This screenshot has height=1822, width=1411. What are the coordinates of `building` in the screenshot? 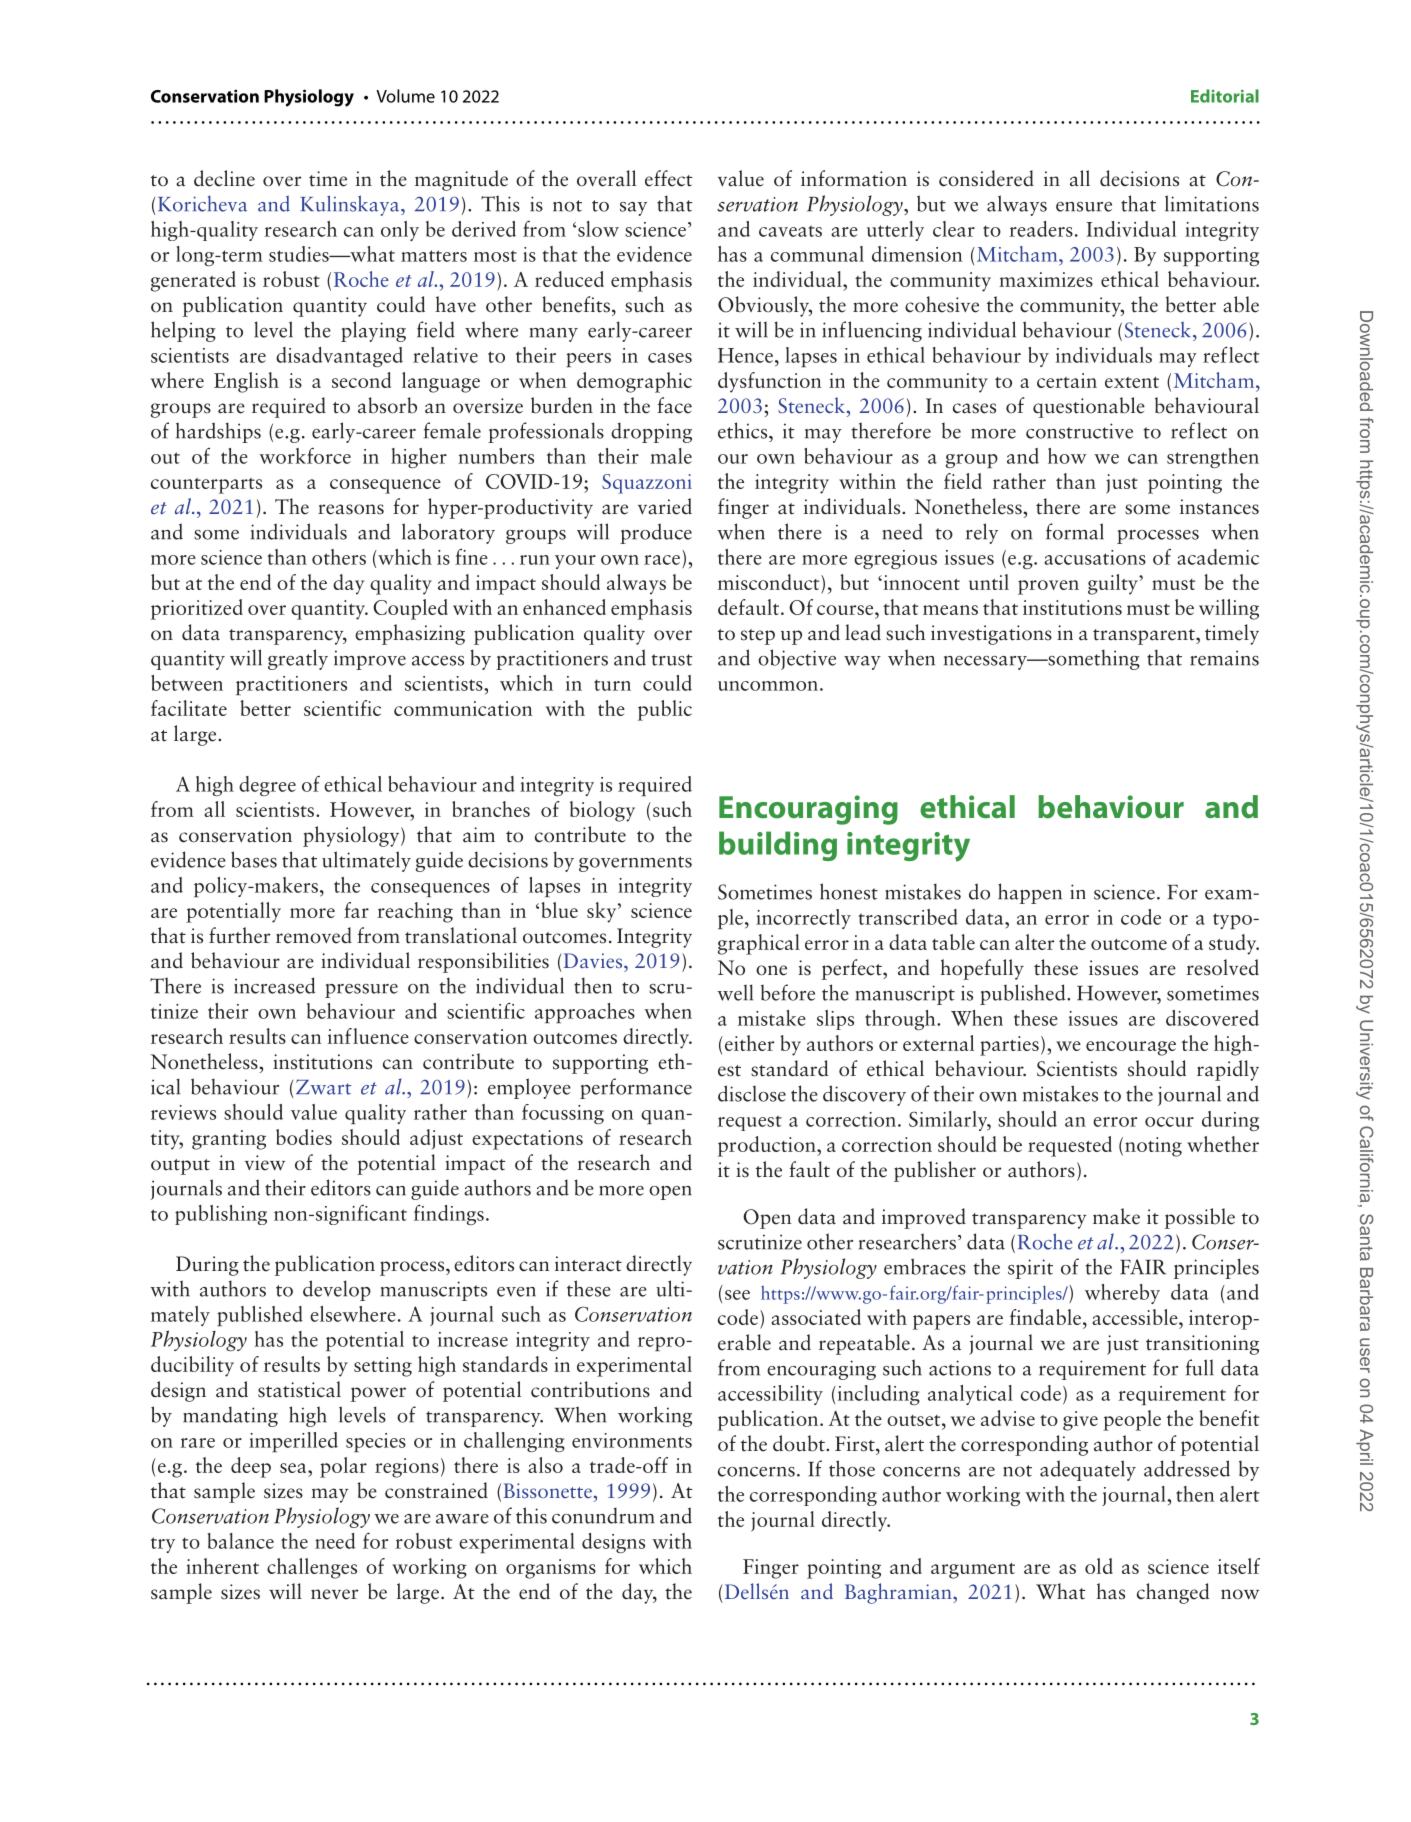 It's located at (778, 846).
